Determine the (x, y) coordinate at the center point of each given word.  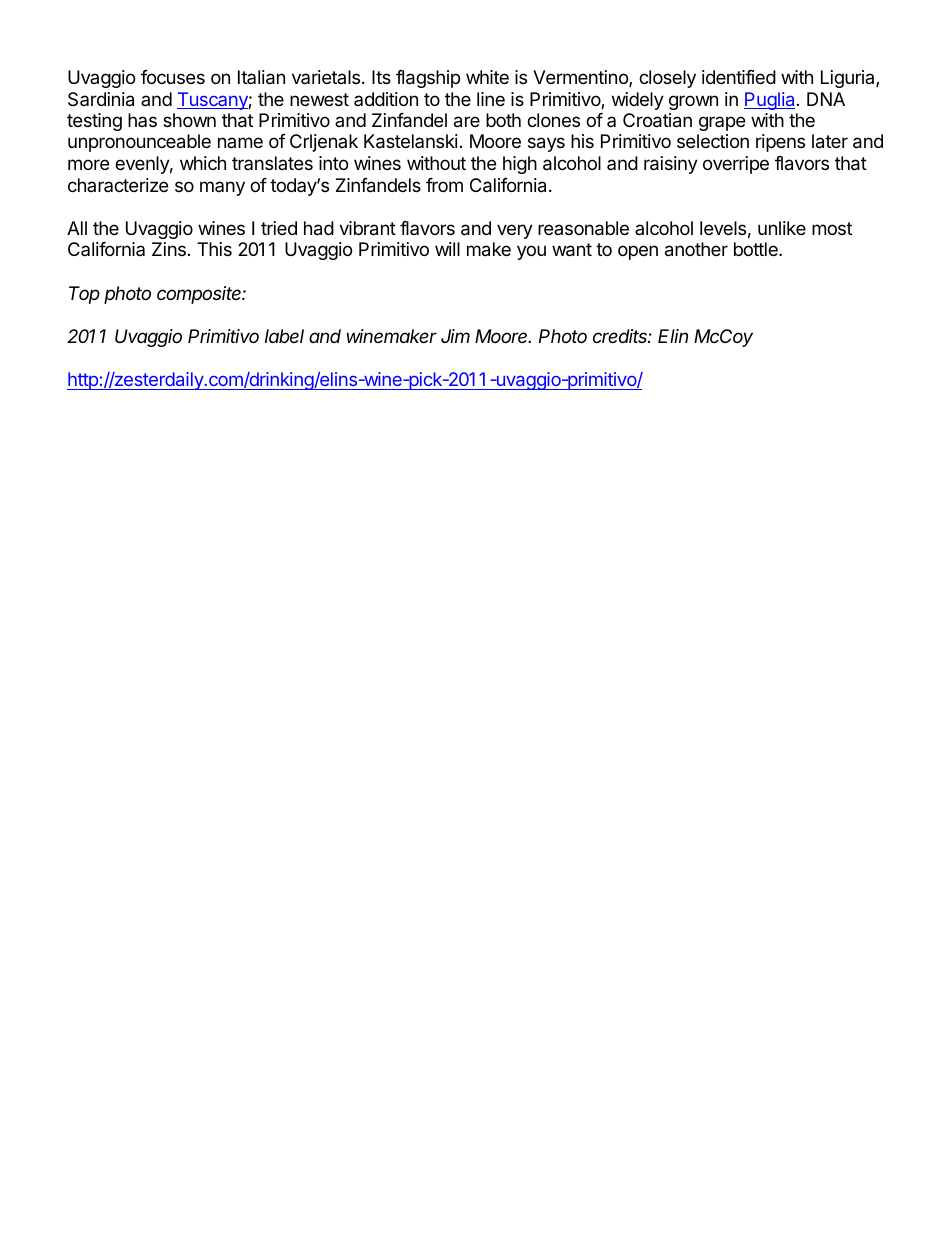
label (284, 336)
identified (739, 77)
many (222, 188)
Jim (455, 336)
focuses (173, 77)
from (444, 185)
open (638, 252)
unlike (782, 228)
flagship (428, 79)
